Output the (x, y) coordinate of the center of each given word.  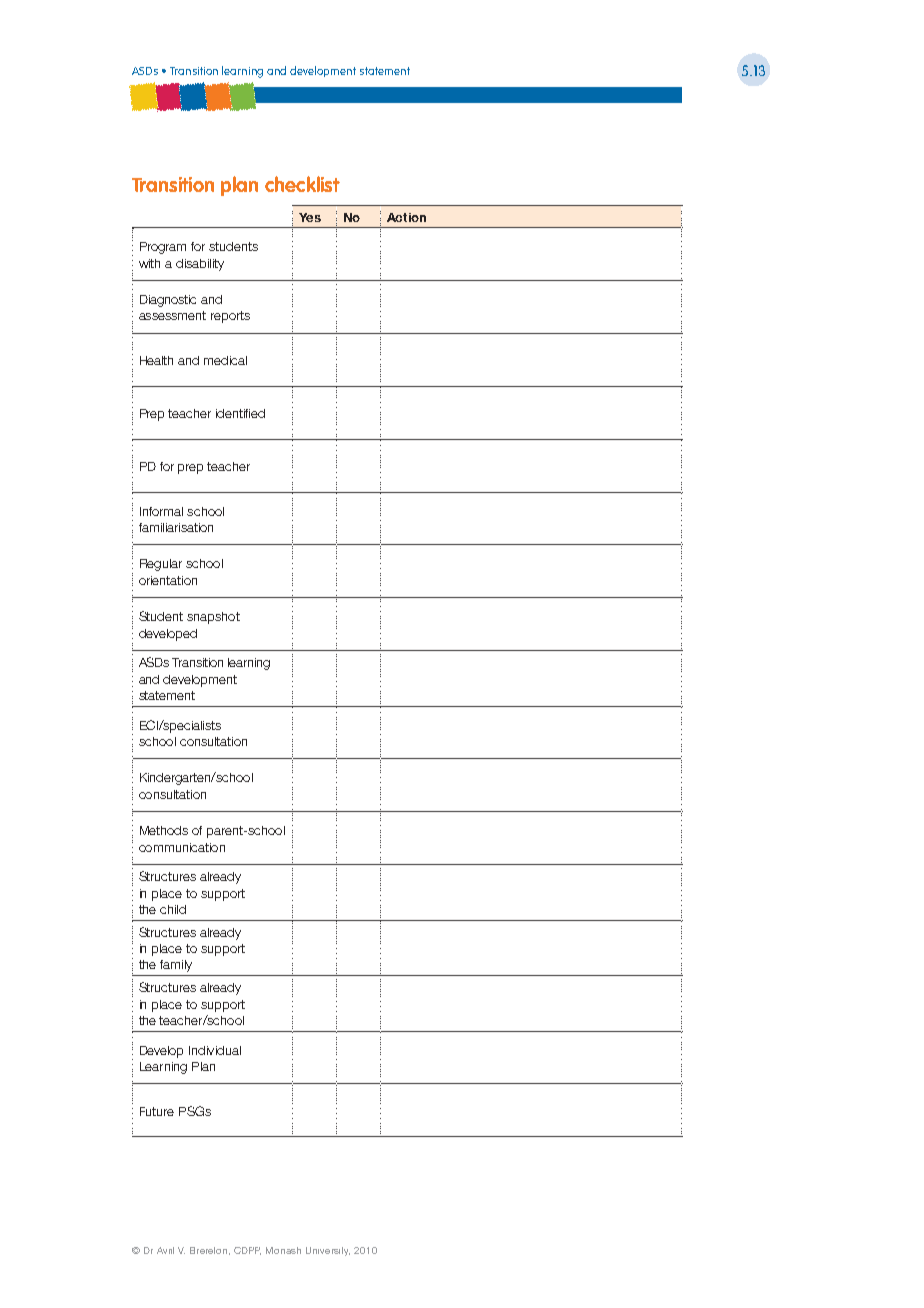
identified (240, 413)
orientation (168, 580)
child (173, 909)
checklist (302, 184)
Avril (165, 1250)
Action (406, 217)
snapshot (213, 618)
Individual (215, 1050)
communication (182, 847)
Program (163, 248)
